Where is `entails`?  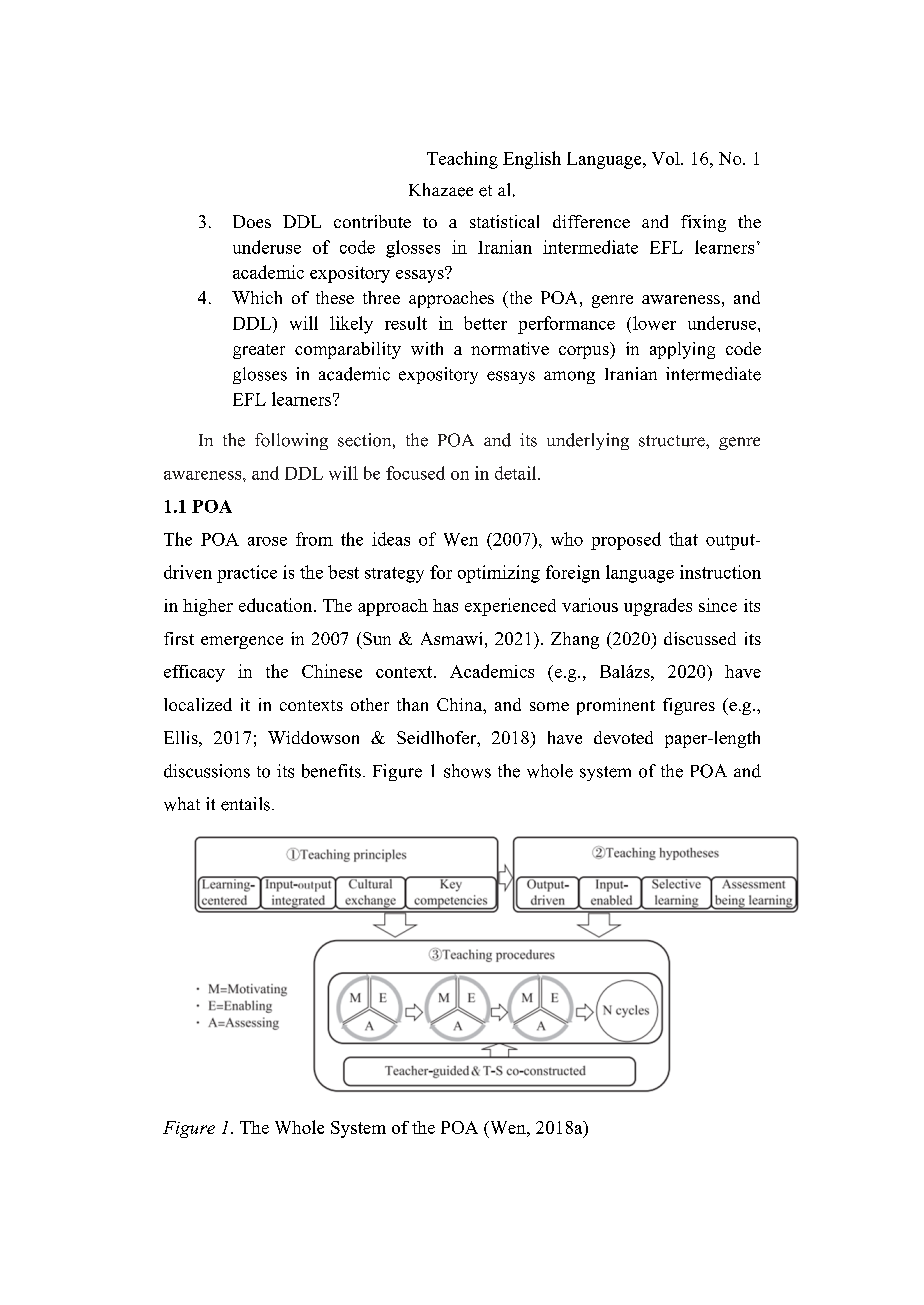
entails is located at coordinates (245, 804).
